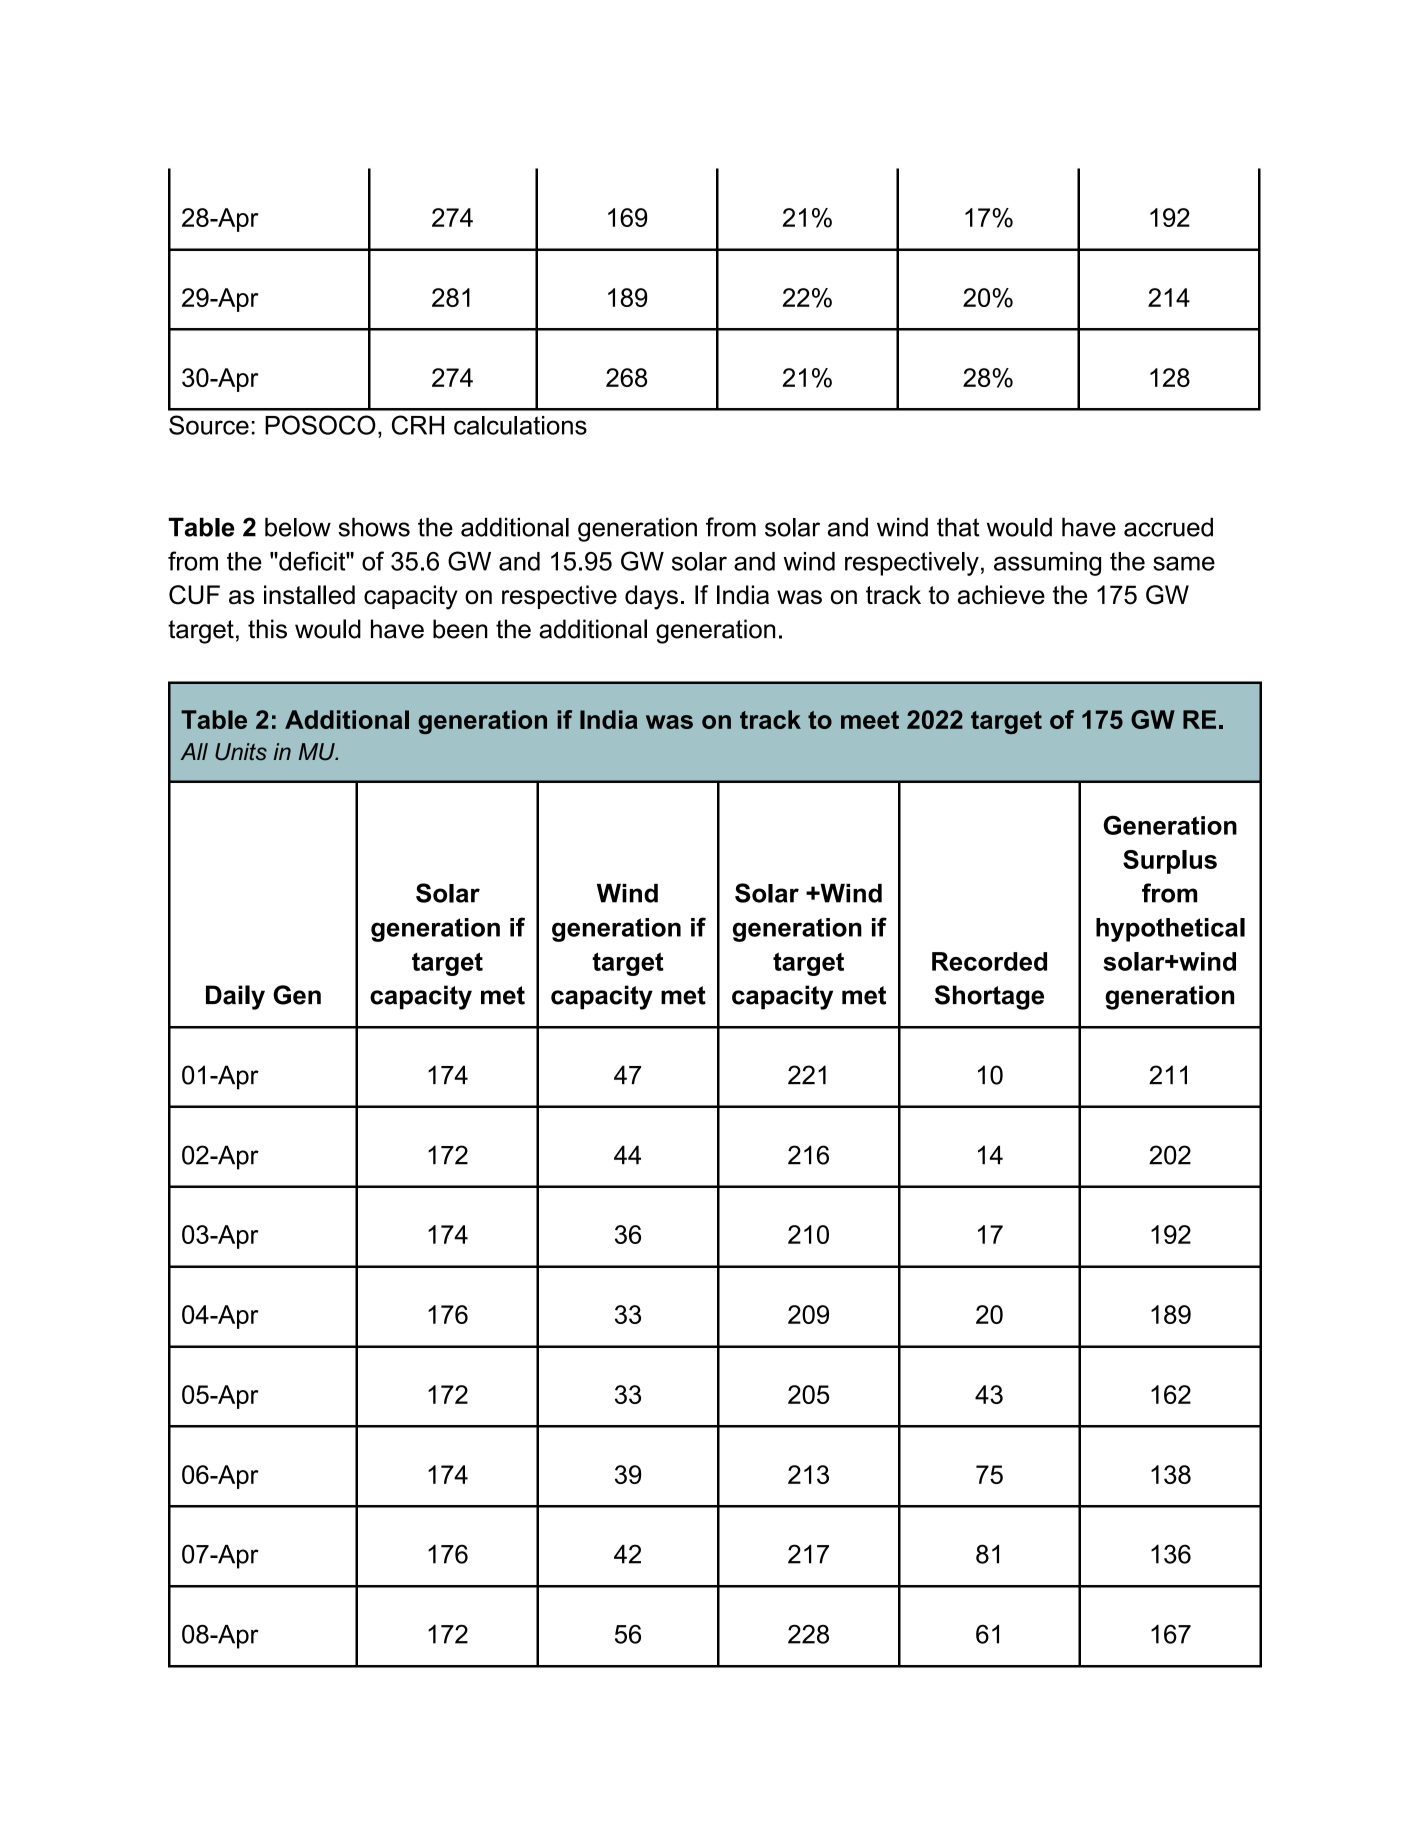 This image has width=1427, height=1847. What do you see at coordinates (1001, 595) in the image?
I see `achieve` at bounding box center [1001, 595].
